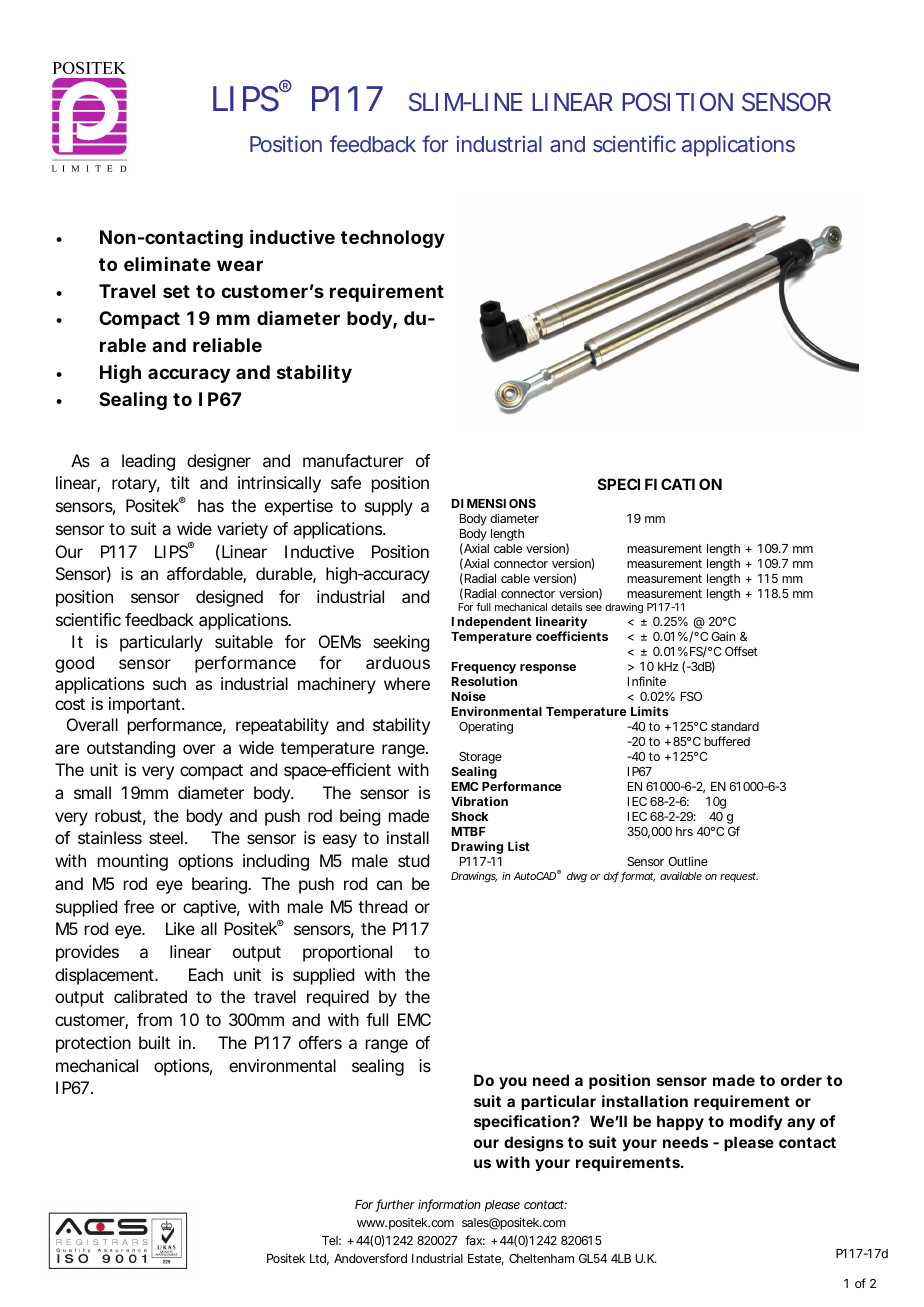 This screenshot has width=924, height=1307. Describe the element at coordinates (180, 482) in the screenshot. I see `tilt` at that location.
